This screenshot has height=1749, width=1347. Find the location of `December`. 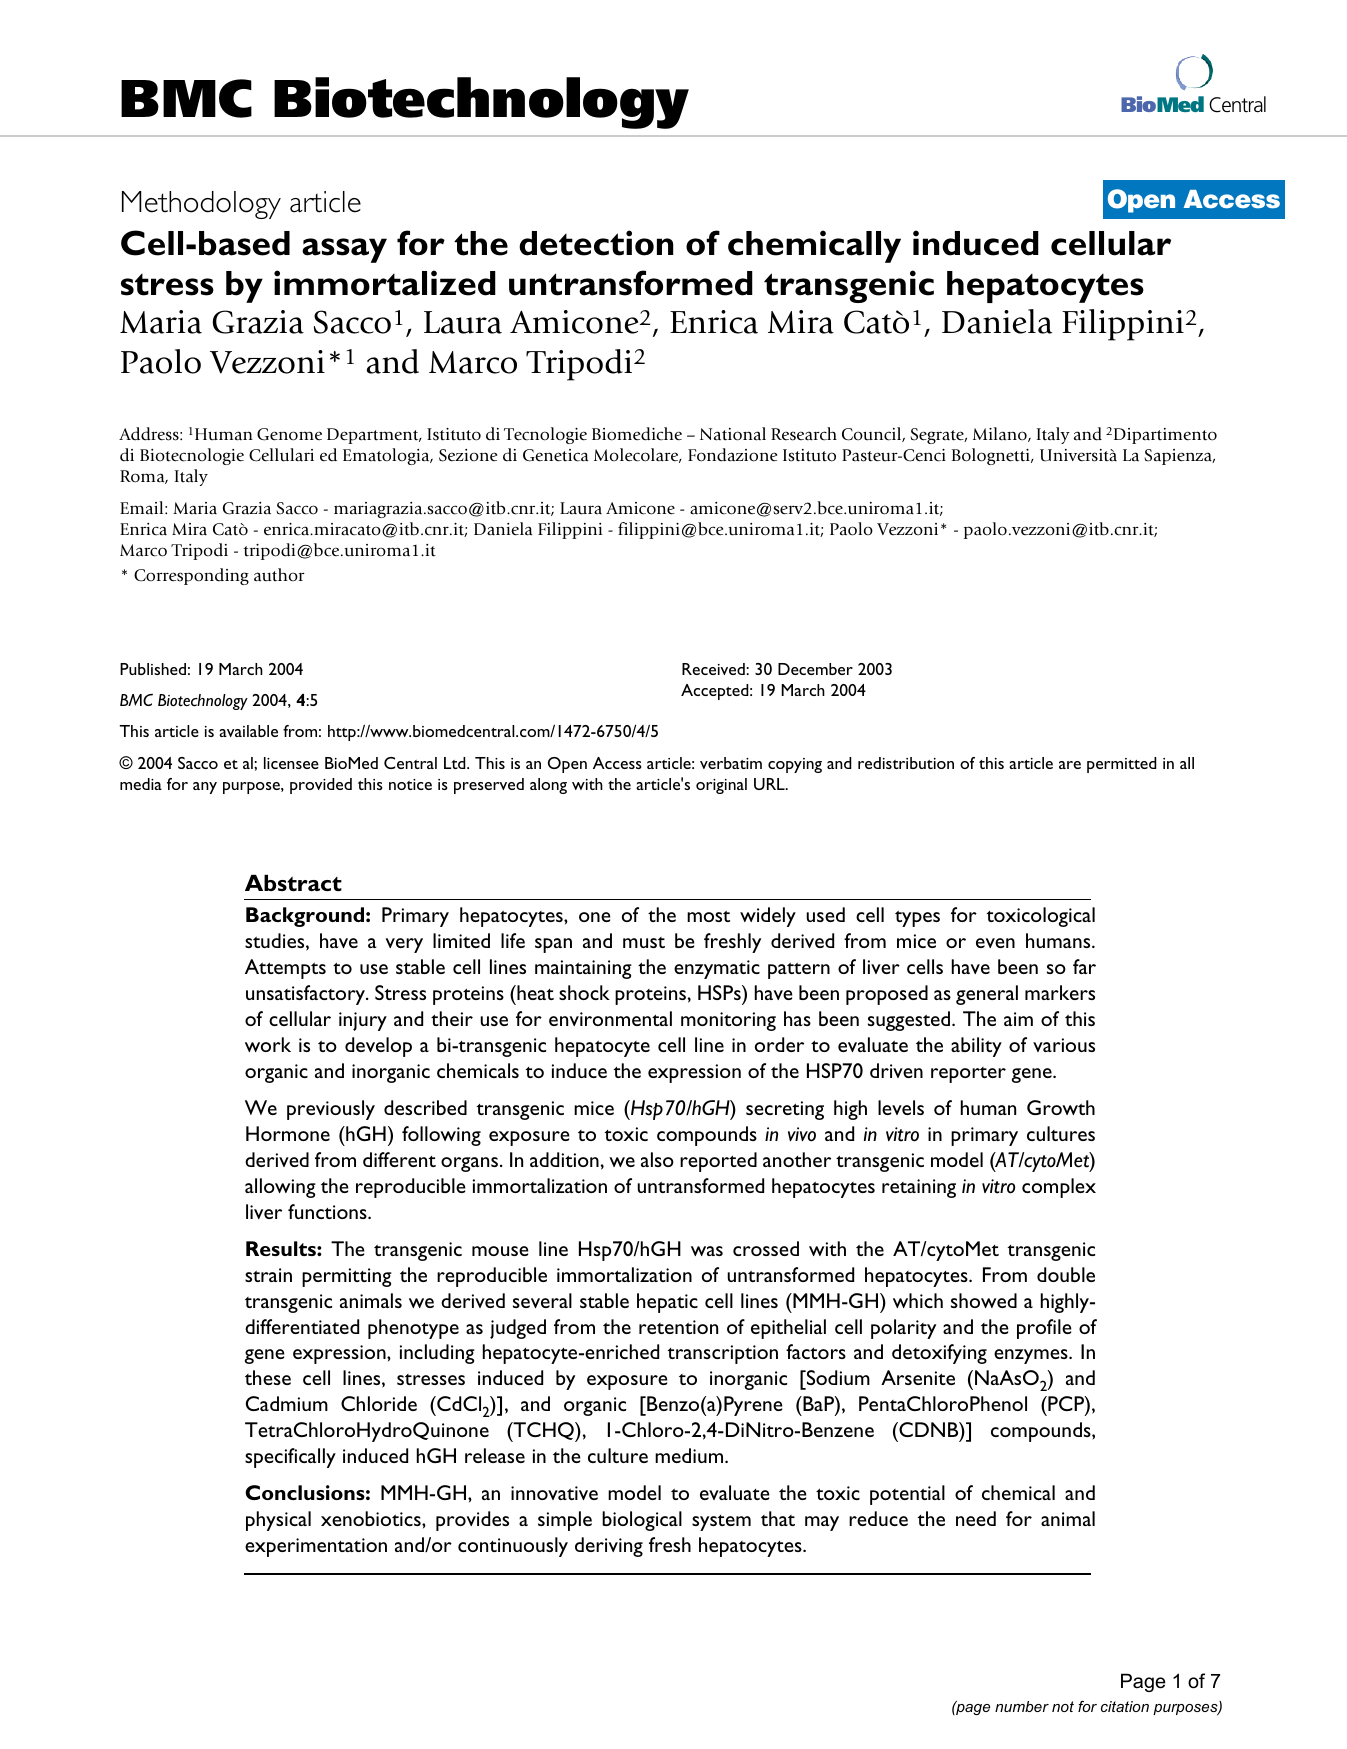

December is located at coordinates (815, 669).
